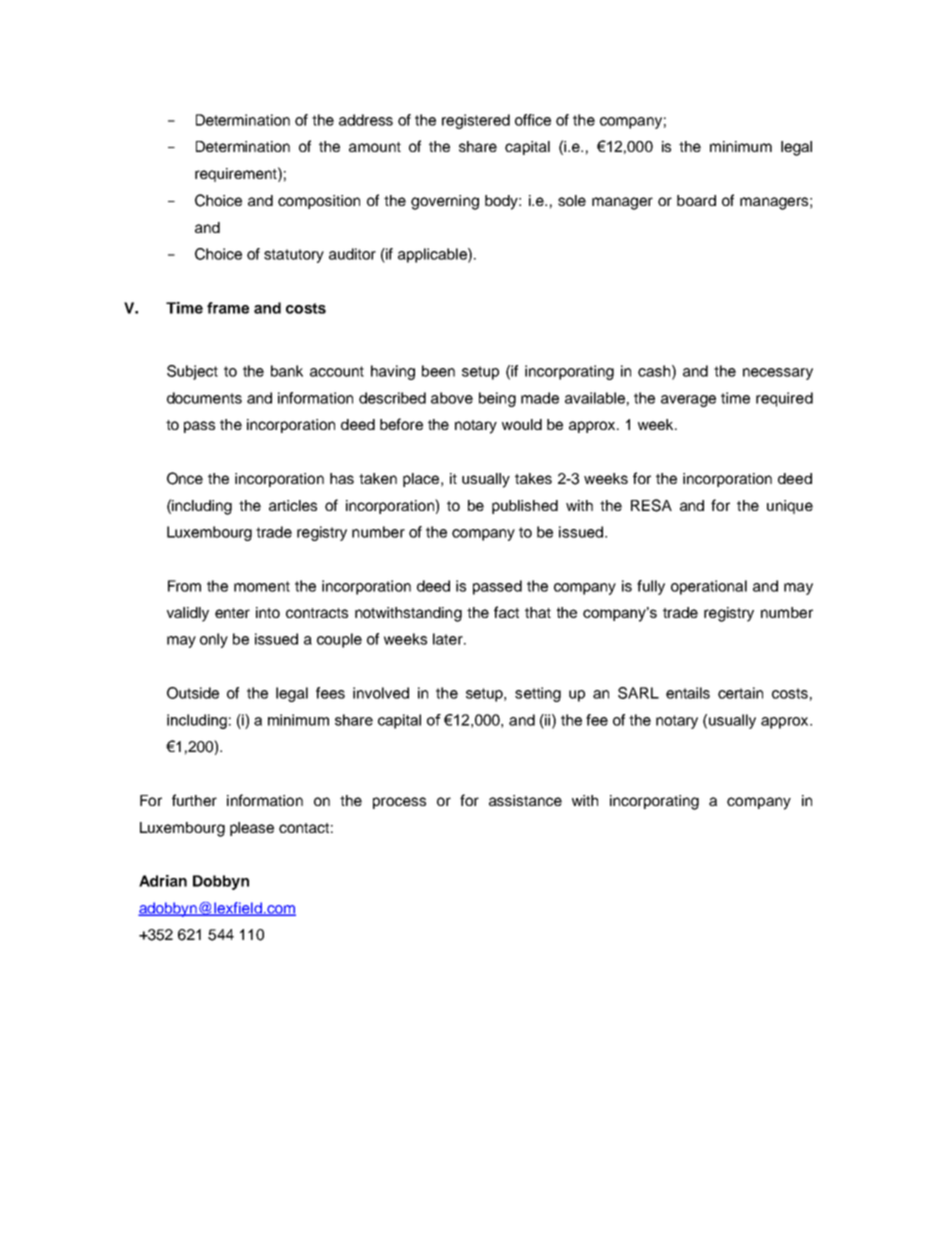 Image resolution: width=952 pixels, height=1233 pixels. What do you see at coordinates (688, 401) in the screenshot?
I see `average` at bounding box center [688, 401].
